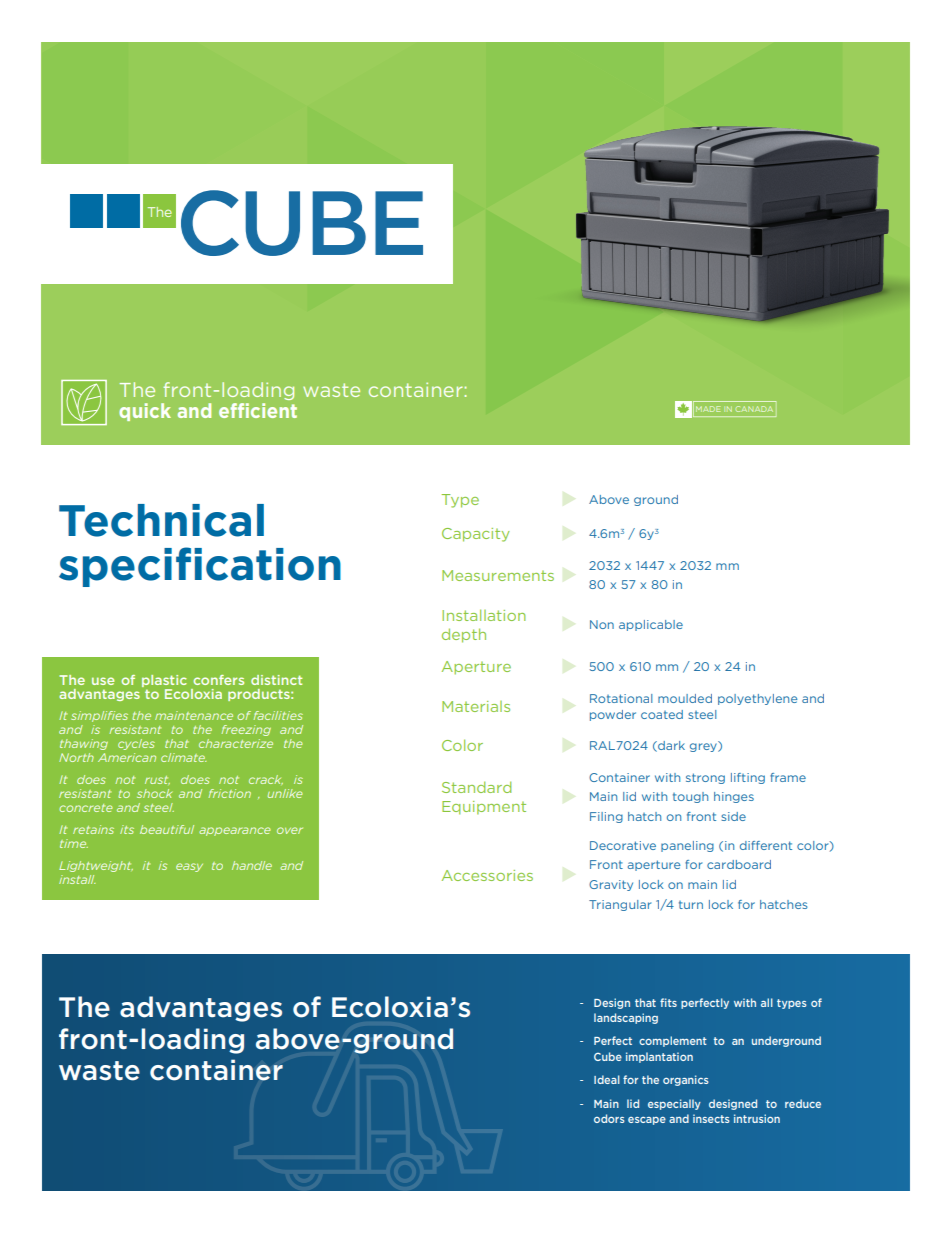 The width and height of the document is (952, 1233). Describe the element at coordinates (476, 787) in the document. I see `Standard` at that location.
